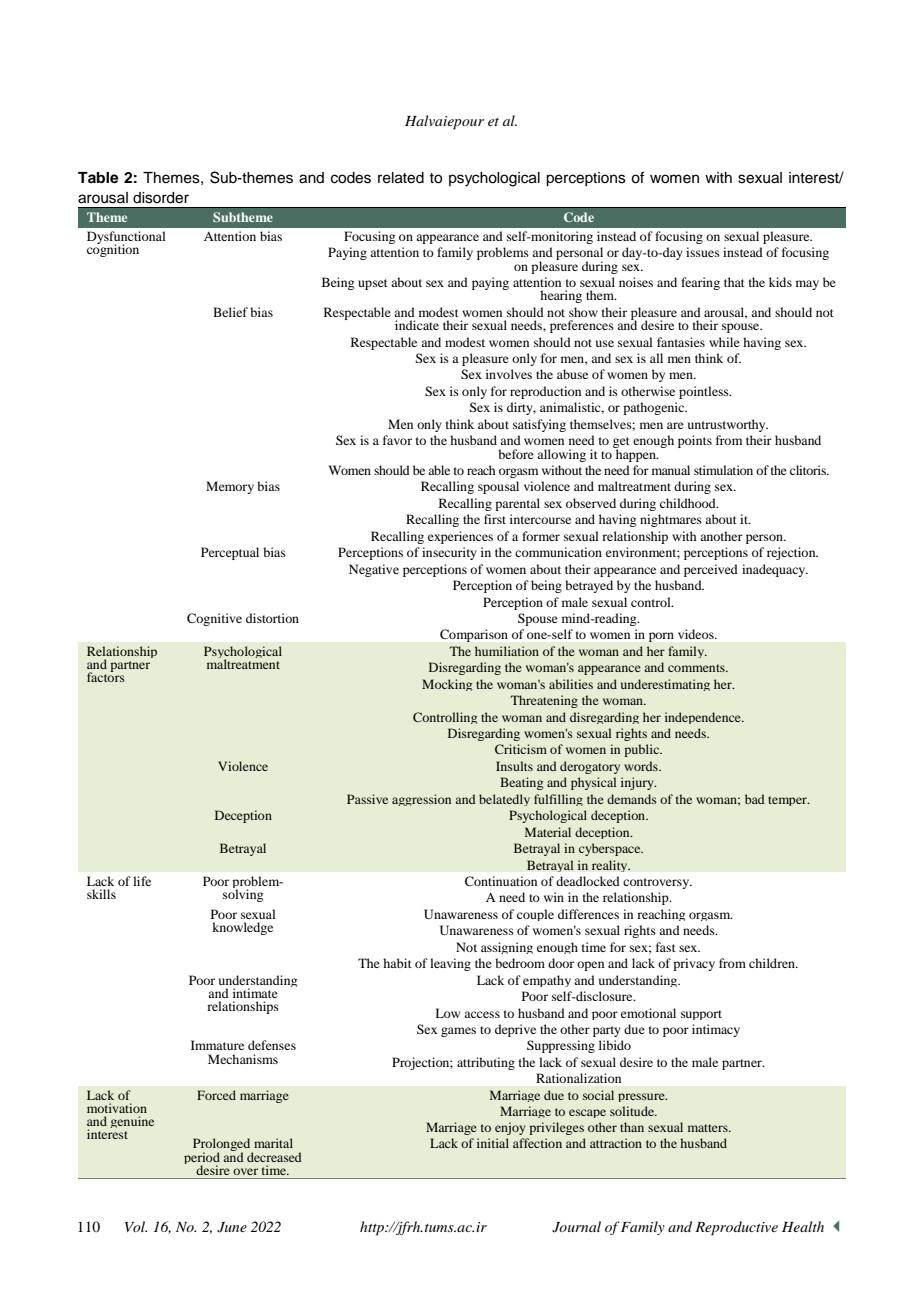 The height and width of the screenshot is (1308, 924). What do you see at coordinates (142, 881) in the screenshot?
I see `life` at bounding box center [142, 881].
